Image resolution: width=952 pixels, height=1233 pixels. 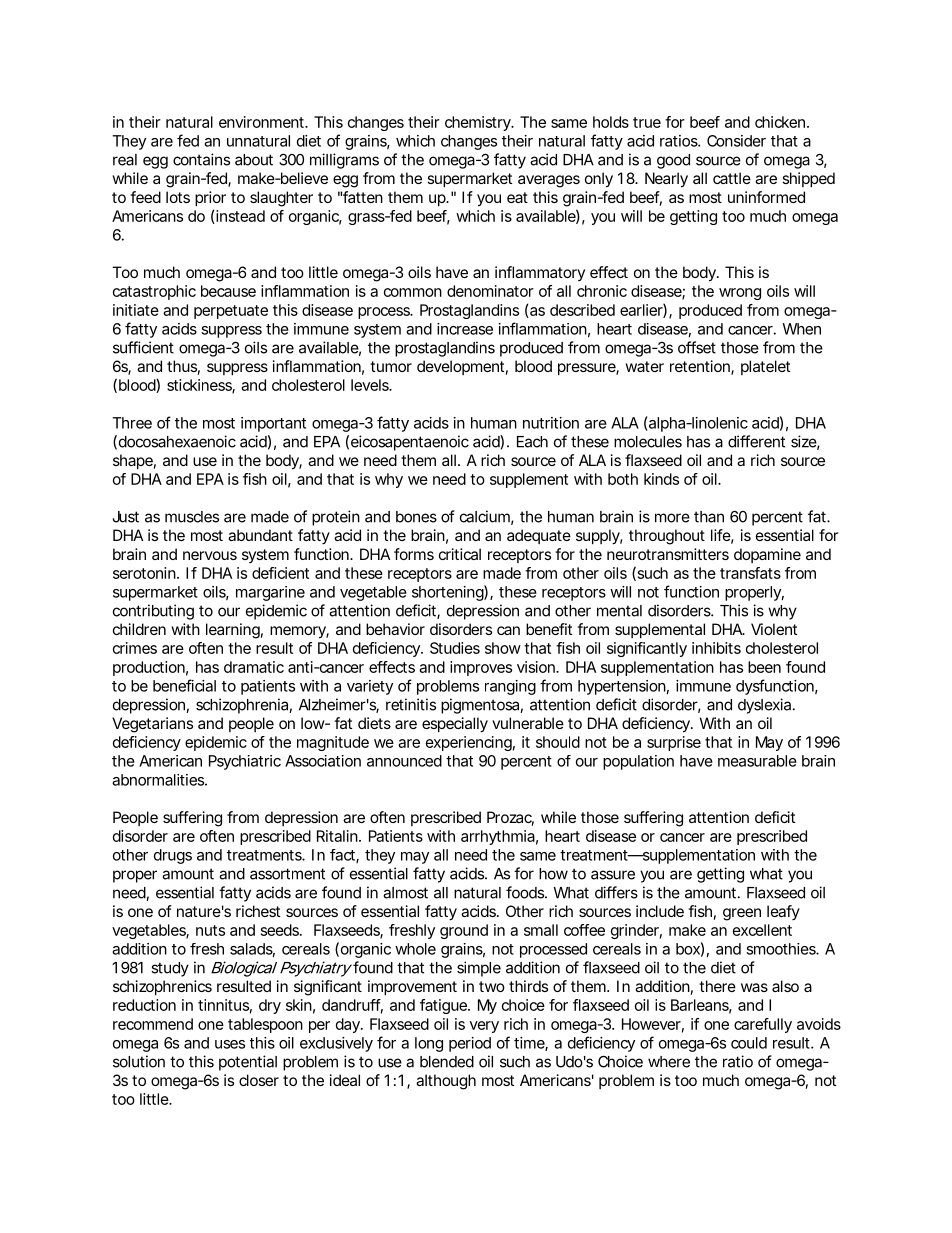 I want to click on stickiness, so click(x=201, y=386).
